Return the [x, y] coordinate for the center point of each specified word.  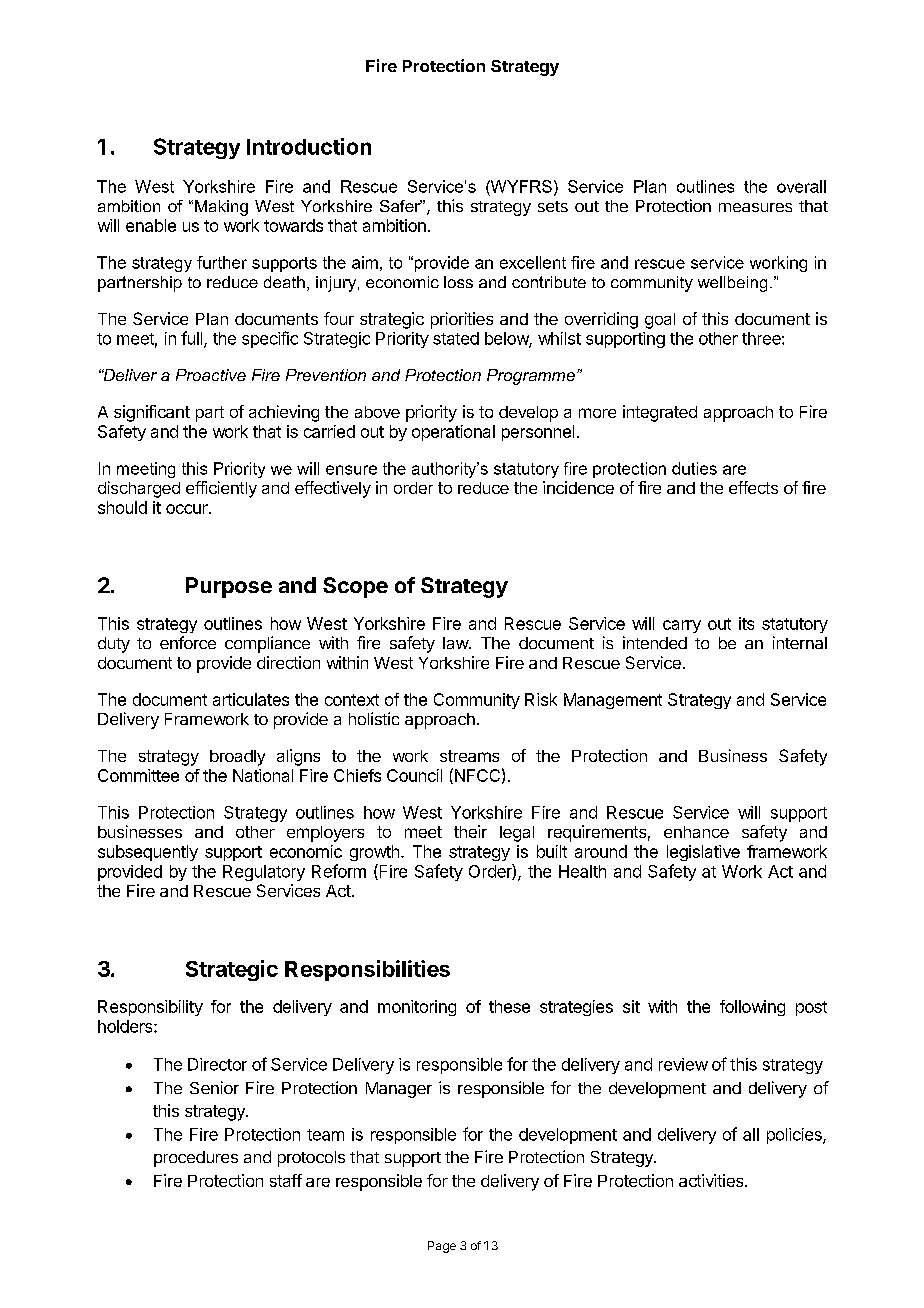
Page [442, 1247]
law [456, 643]
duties [694, 468]
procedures [196, 1159]
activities [712, 1180]
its [746, 623]
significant [152, 413]
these [509, 1006]
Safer [401, 206]
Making [221, 208]
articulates [251, 699]
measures [755, 207]
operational [453, 433]
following [752, 1008]
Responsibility [150, 1008]
